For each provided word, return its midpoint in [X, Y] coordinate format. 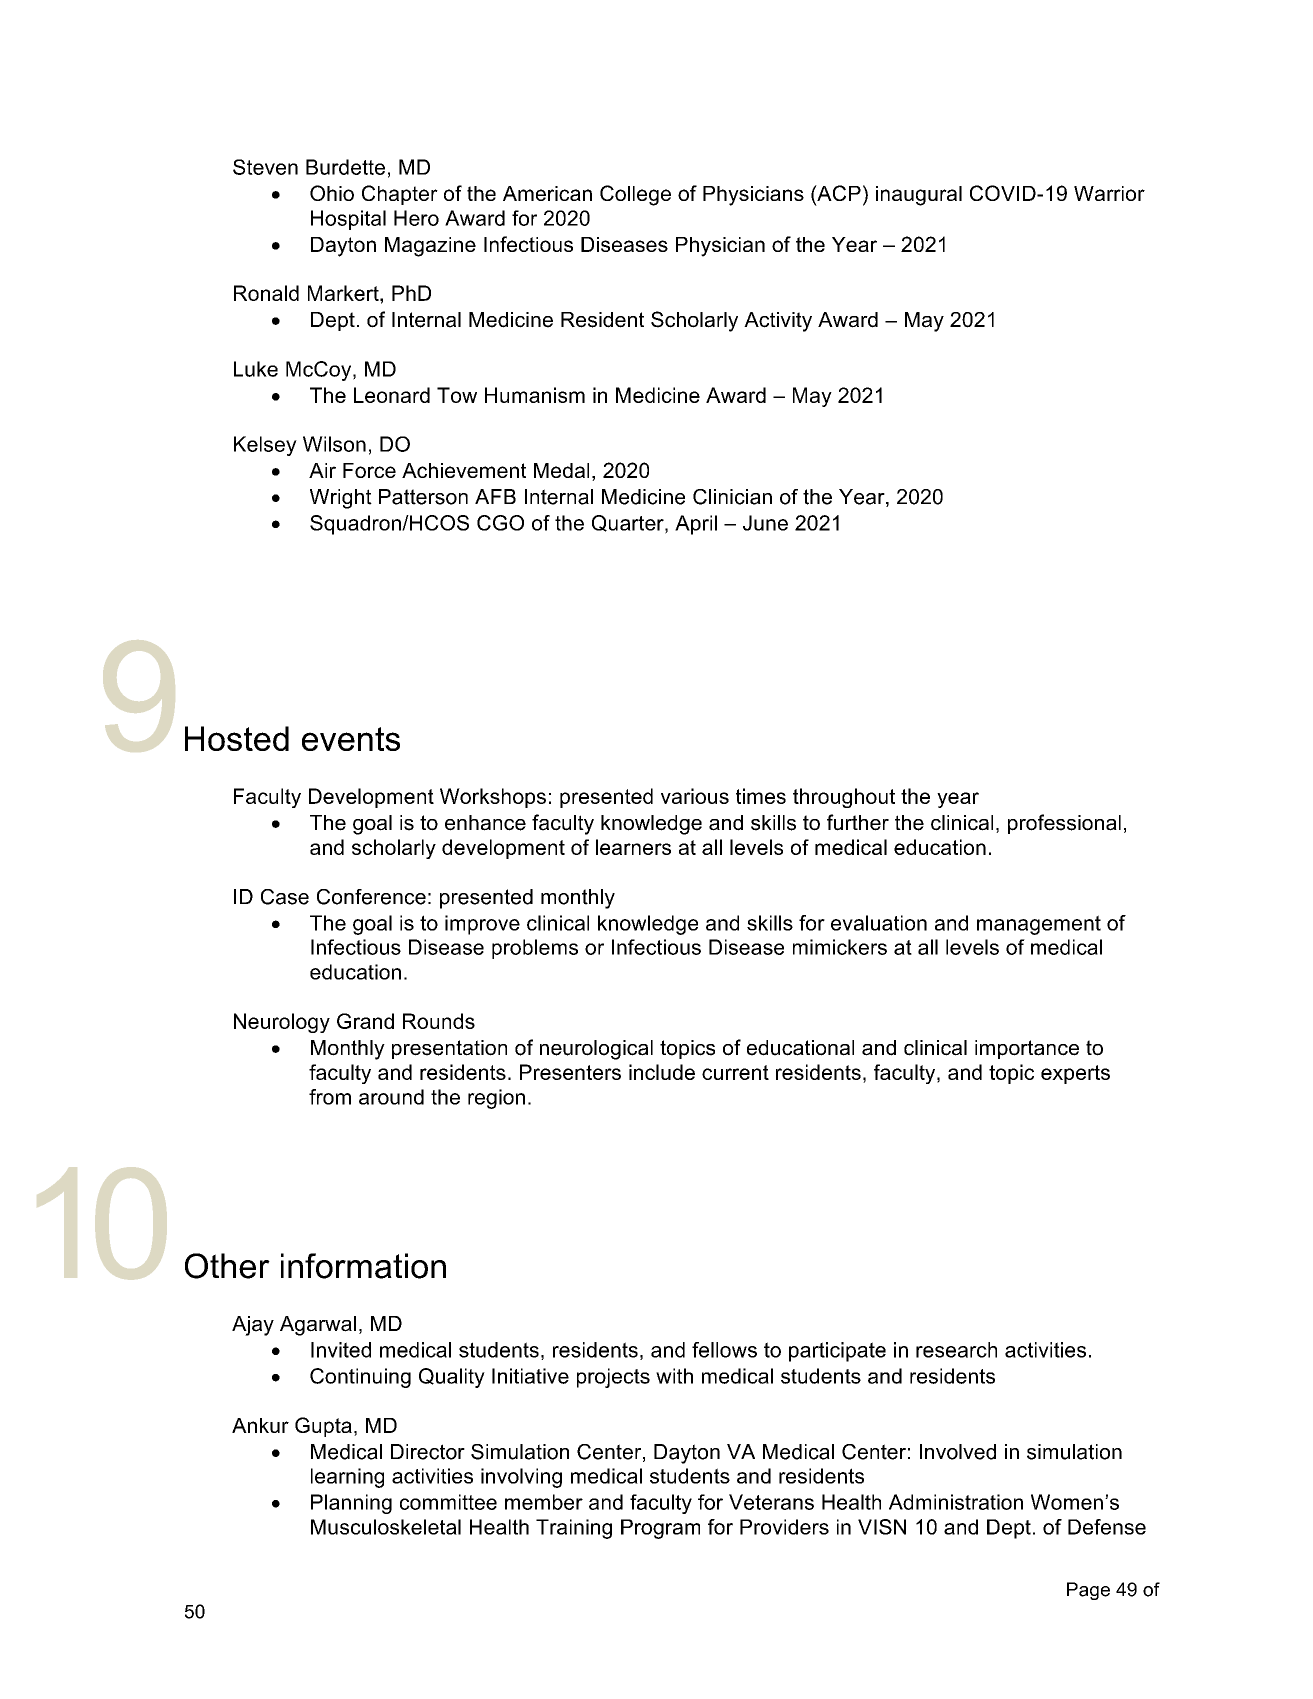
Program [660, 1529]
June [765, 523]
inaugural [919, 196]
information [363, 1266]
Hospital [348, 220]
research [956, 1350]
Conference [371, 897]
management [1039, 925]
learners [633, 847]
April [696, 525]
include [662, 1072]
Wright [341, 499]
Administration [956, 1502]
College [635, 195]
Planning [351, 1504]
